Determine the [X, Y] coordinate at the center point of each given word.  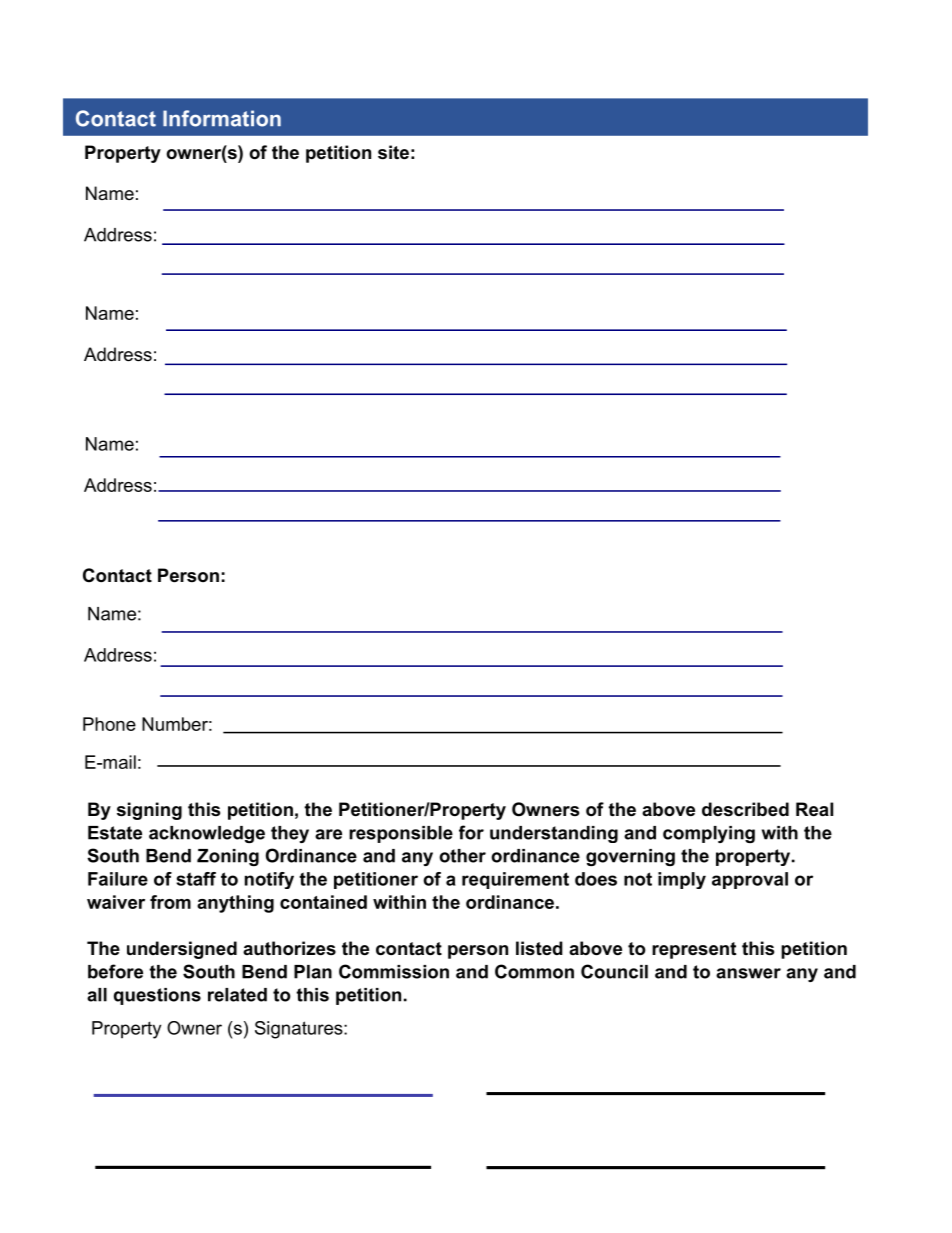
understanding [554, 834]
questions [157, 996]
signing [149, 811]
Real [814, 809]
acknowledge [207, 834]
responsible [401, 834]
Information [222, 118]
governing [630, 857]
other [462, 856]
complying [709, 834]
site [393, 152]
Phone [109, 724]
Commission [394, 971]
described [745, 809]
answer [748, 973]
